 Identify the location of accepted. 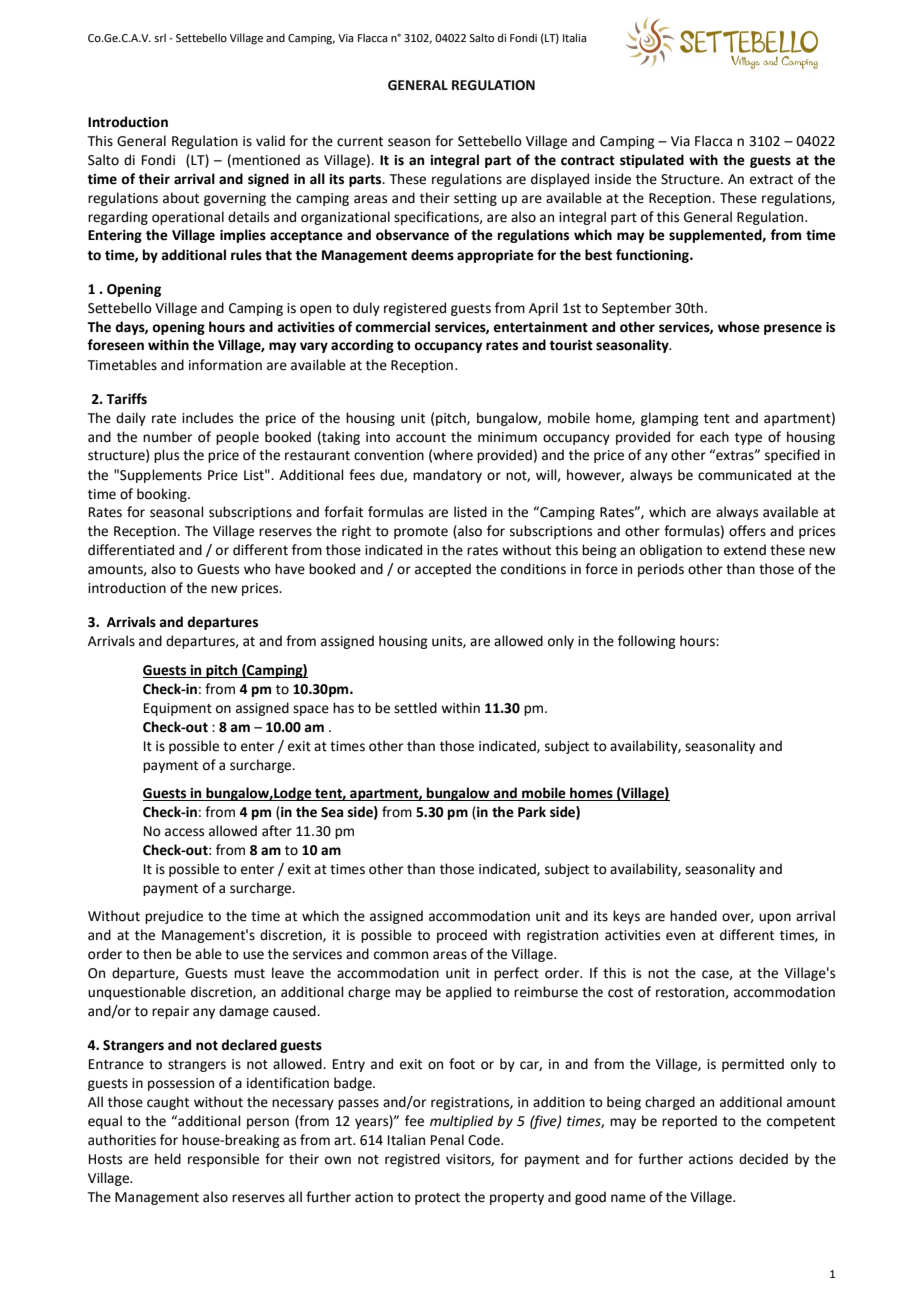
(443, 570).
